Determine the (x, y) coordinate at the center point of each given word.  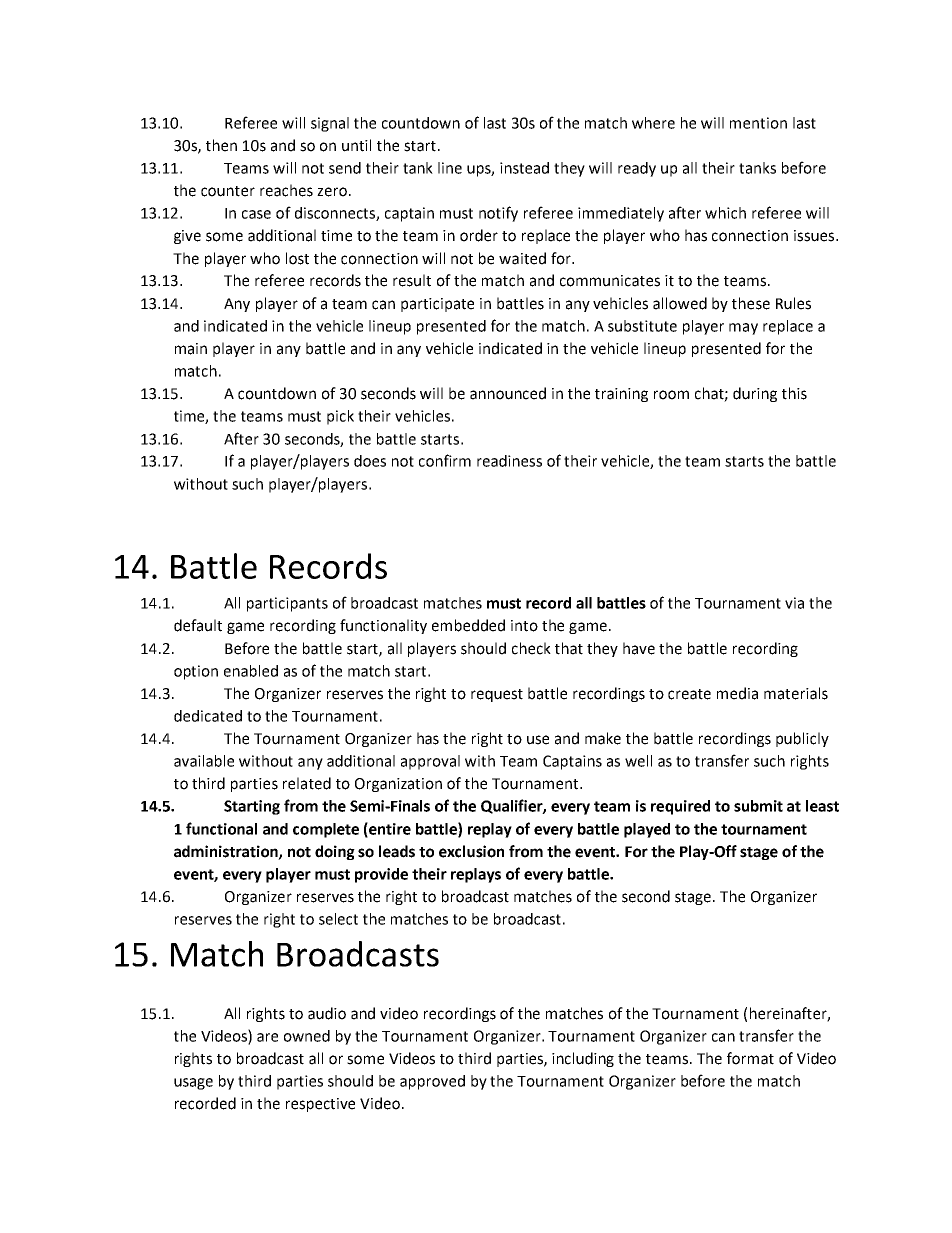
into (524, 626)
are (267, 1037)
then (221, 145)
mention (758, 123)
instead (524, 168)
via (794, 603)
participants (287, 604)
